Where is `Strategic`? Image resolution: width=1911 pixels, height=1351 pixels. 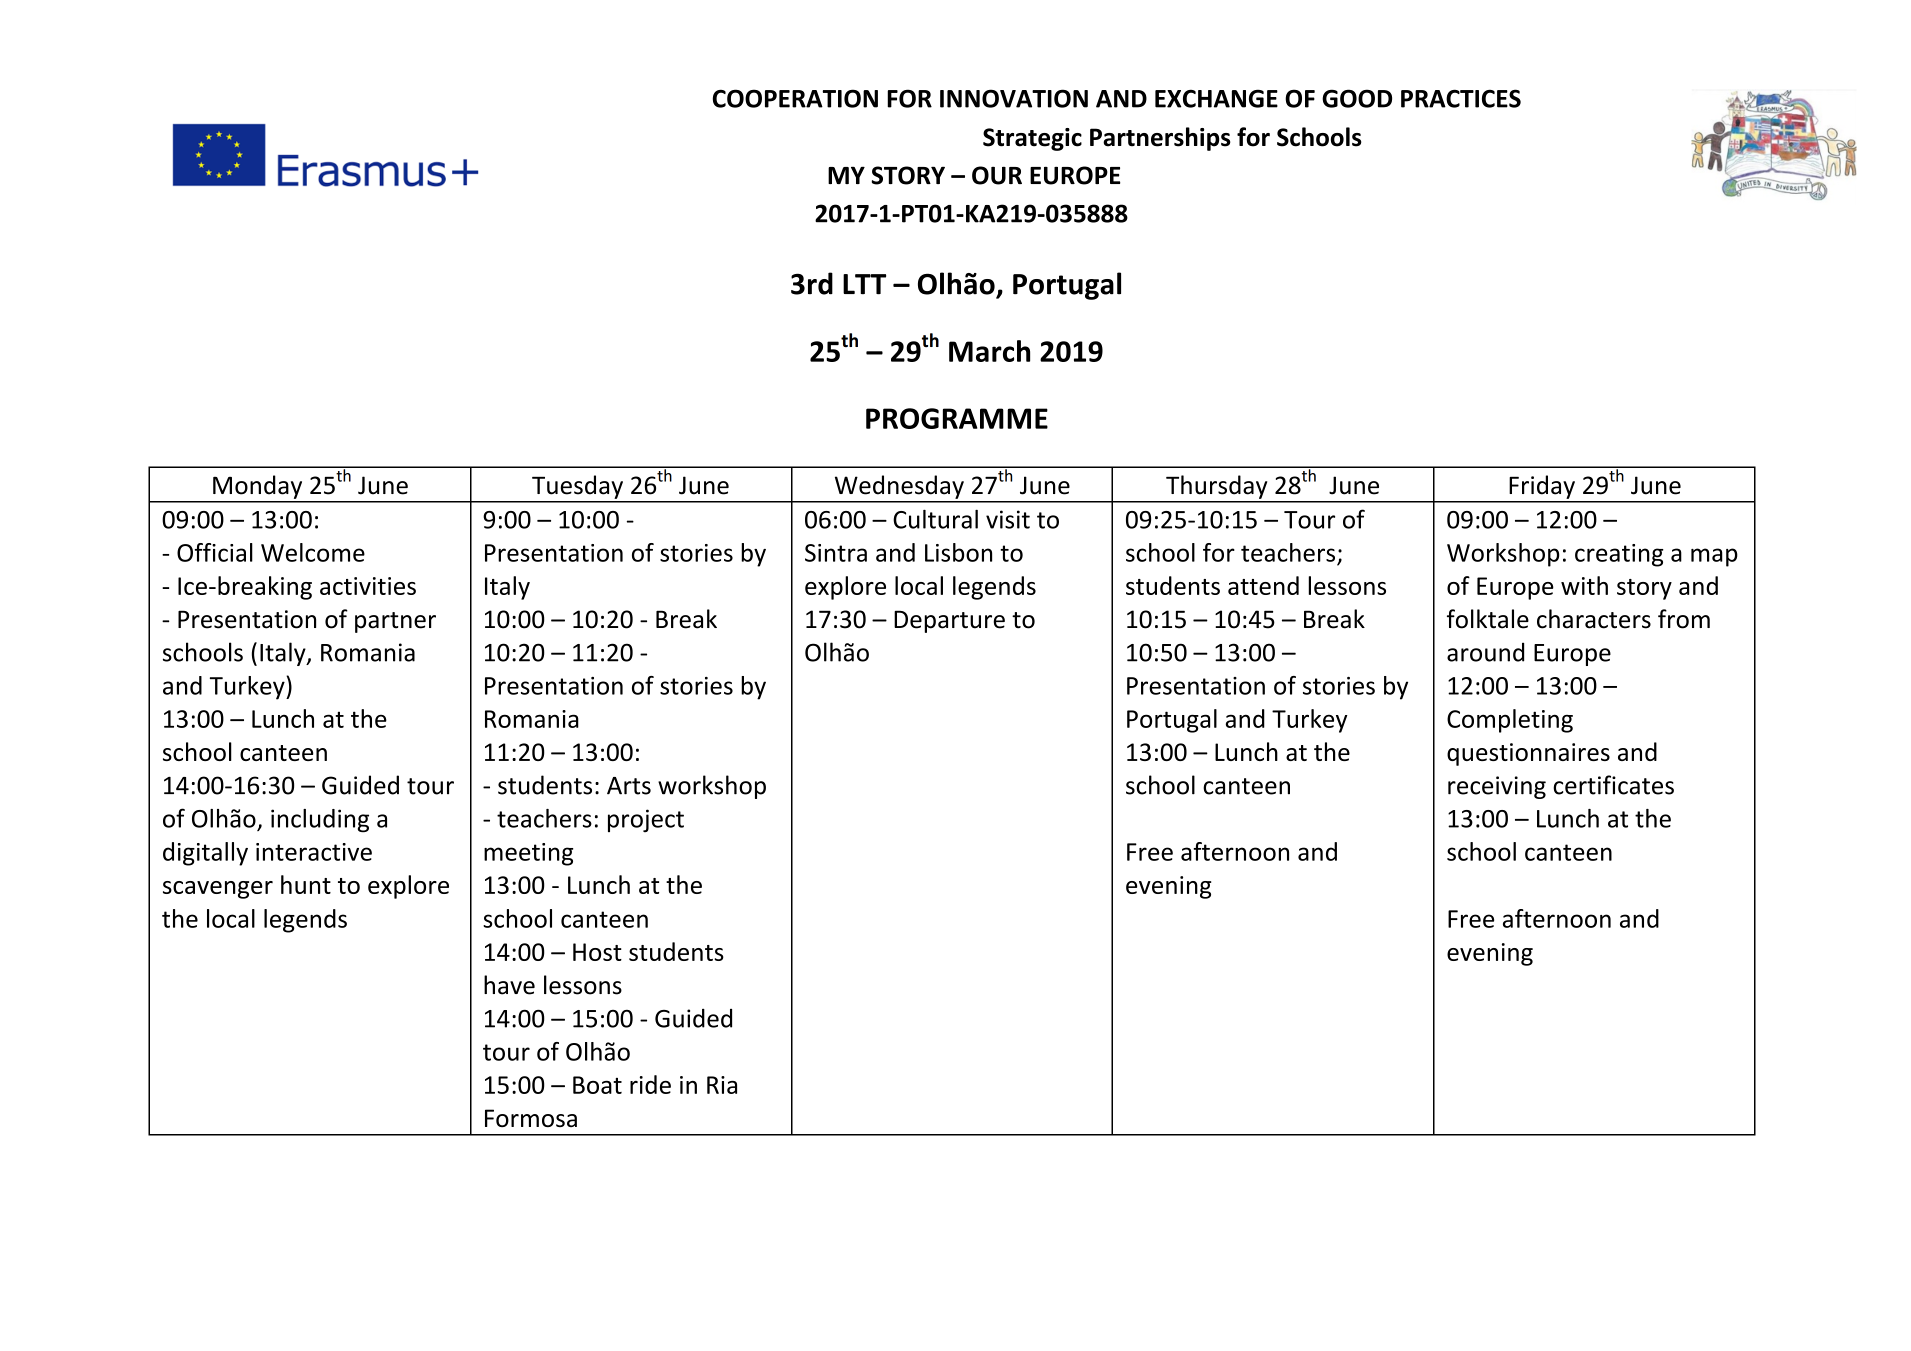 Strategic is located at coordinates (1032, 139).
